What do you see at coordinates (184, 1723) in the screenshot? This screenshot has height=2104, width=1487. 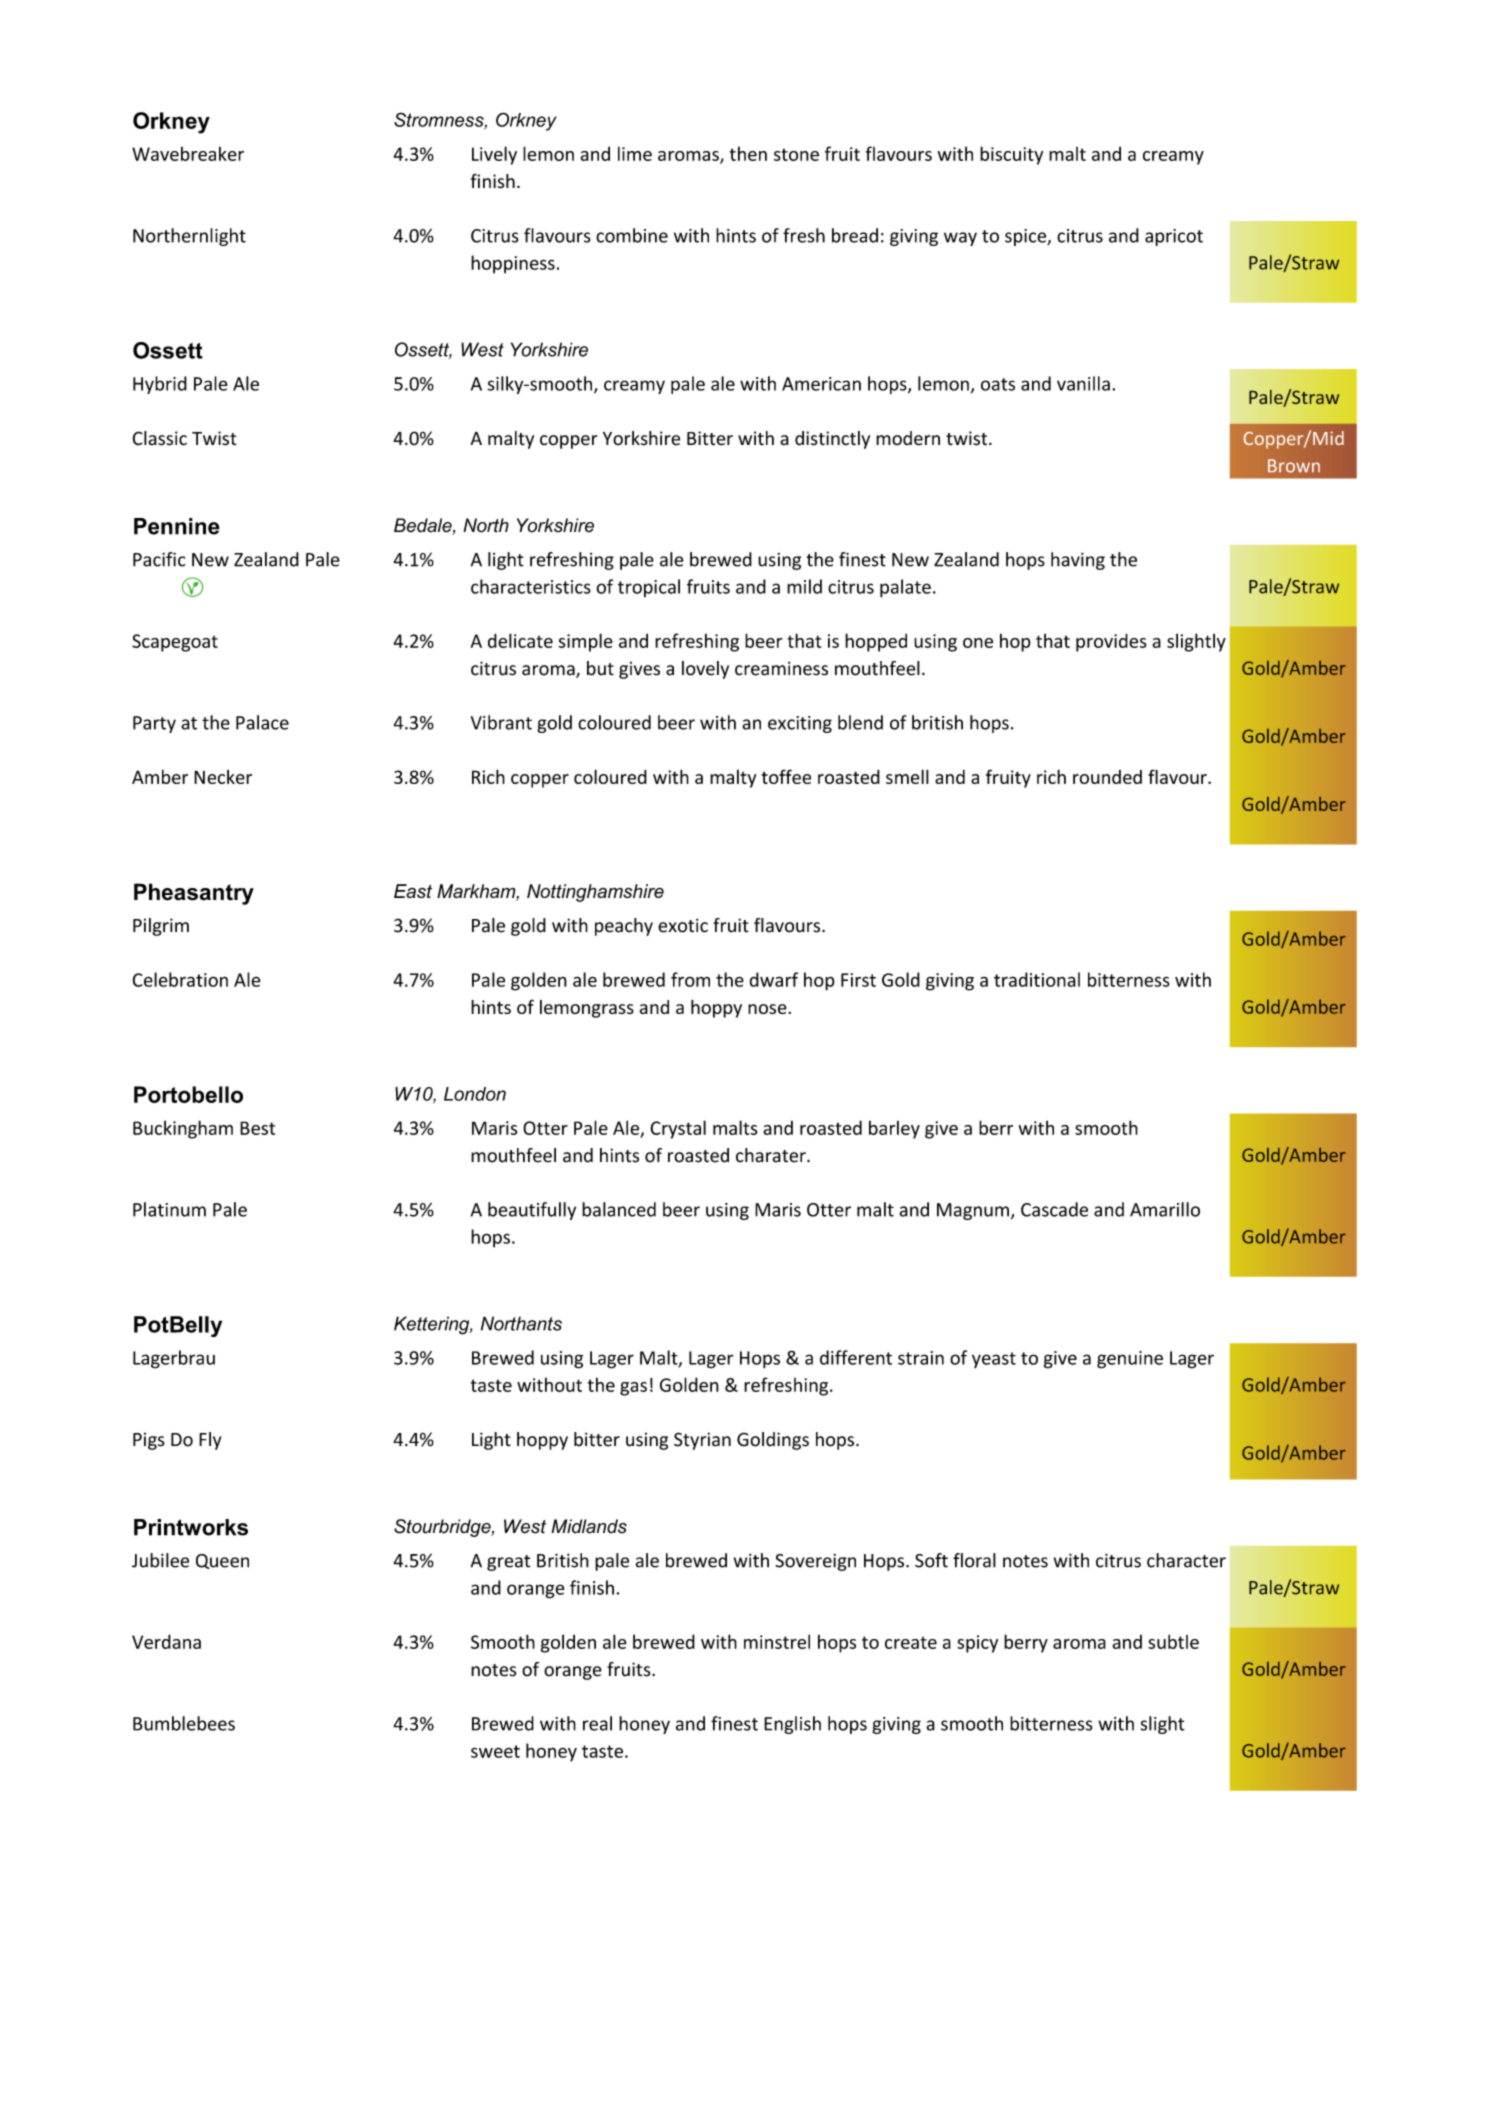 I see `Bumblebees` at bounding box center [184, 1723].
